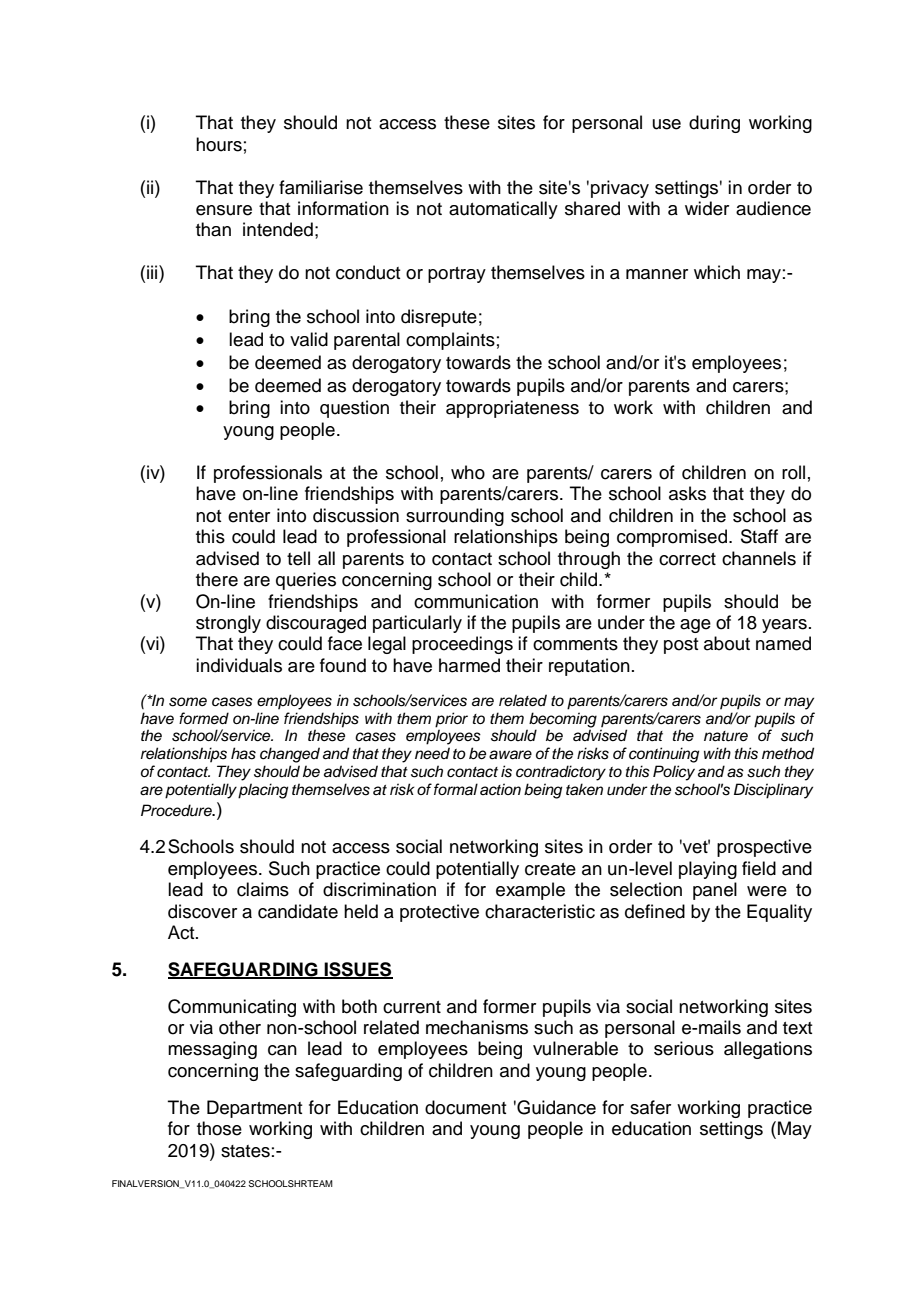  I want to click on hours, so click(219, 144).
